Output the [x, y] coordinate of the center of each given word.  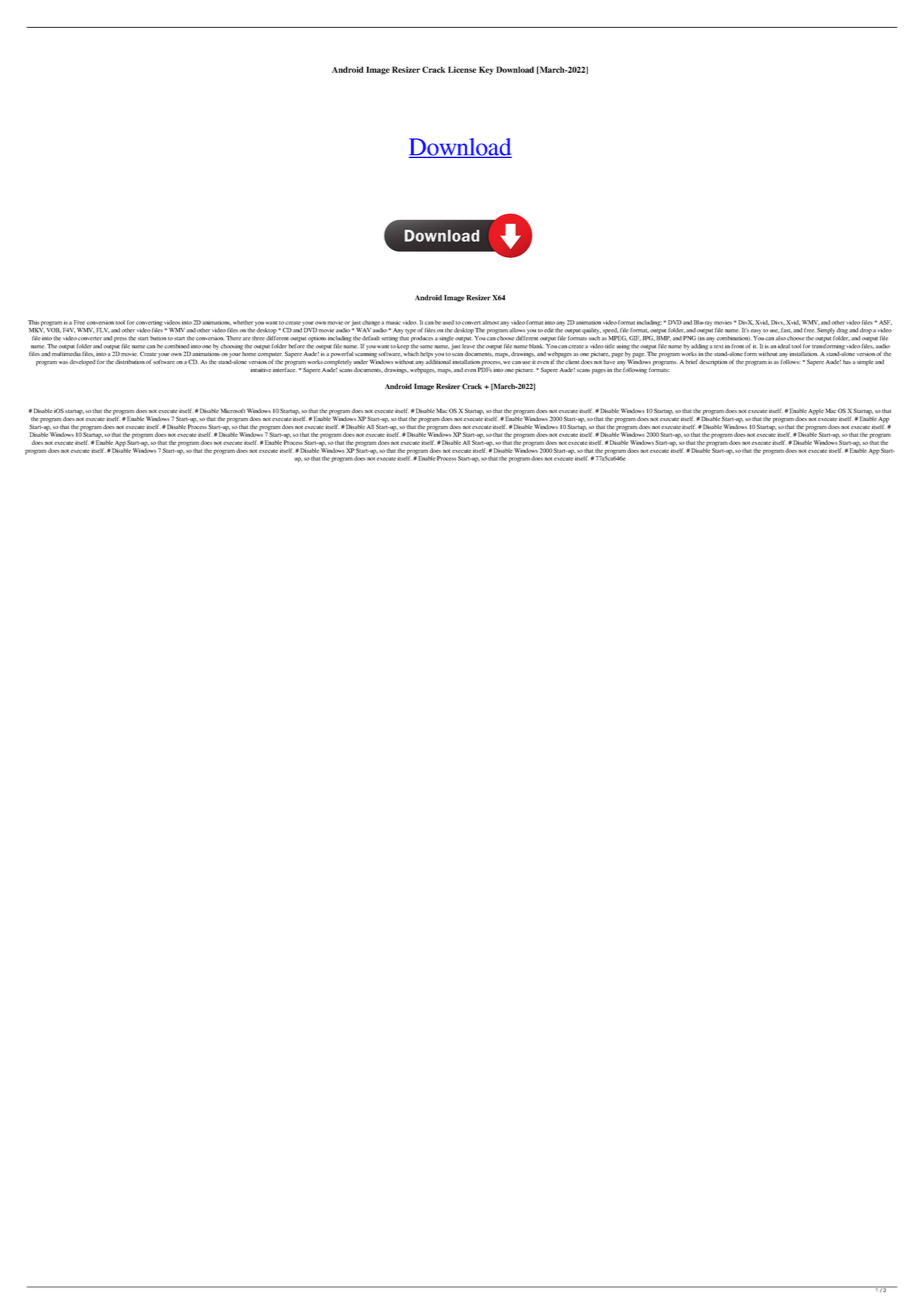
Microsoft [233, 410]
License [462, 69]
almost [490, 322]
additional [438, 360]
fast [786, 330]
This [33, 322]
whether [243, 322]
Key [486, 70]
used [448, 322]
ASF [885, 322]
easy [756, 331]
